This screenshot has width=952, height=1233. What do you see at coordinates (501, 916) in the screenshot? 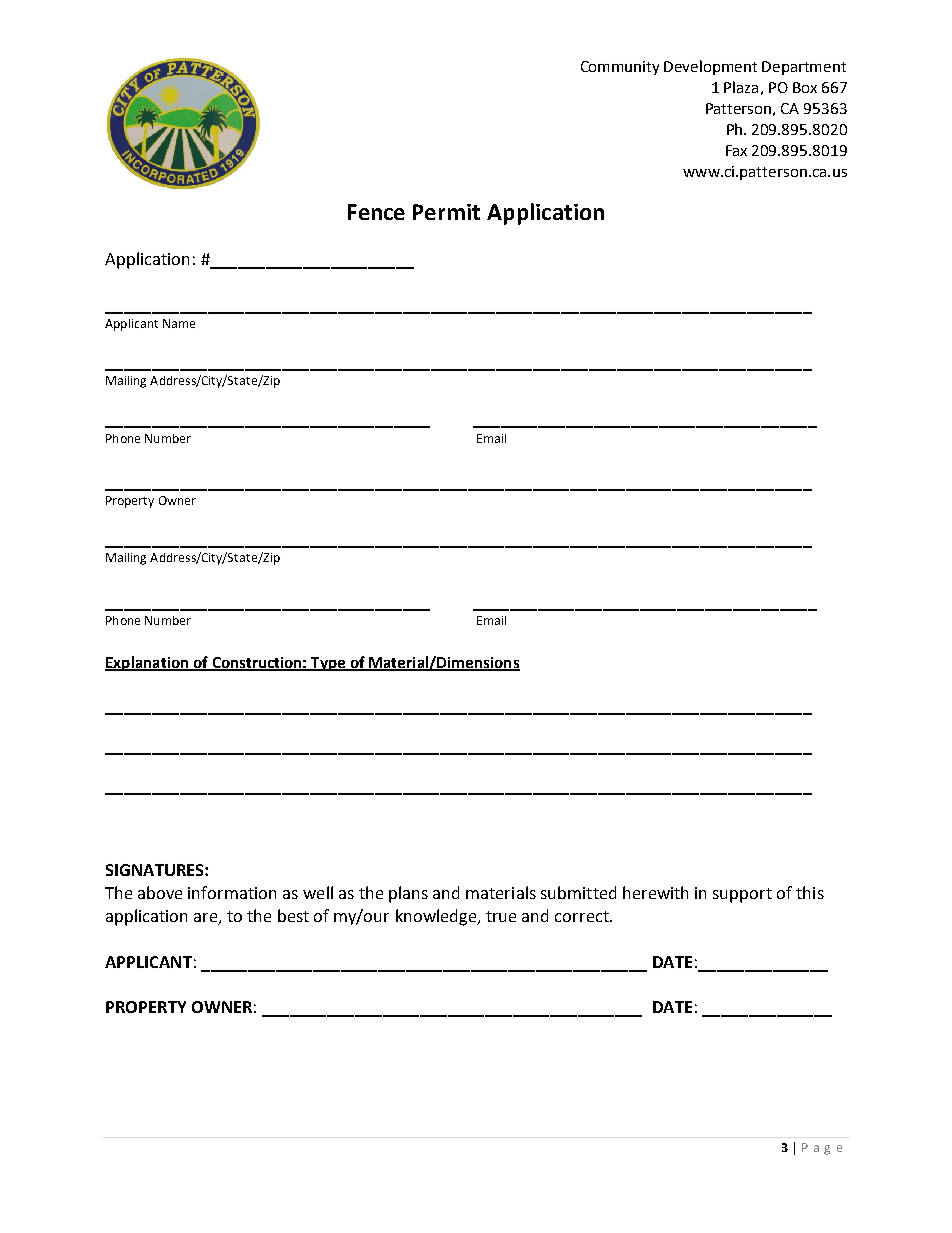
I see `true` at bounding box center [501, 916].
